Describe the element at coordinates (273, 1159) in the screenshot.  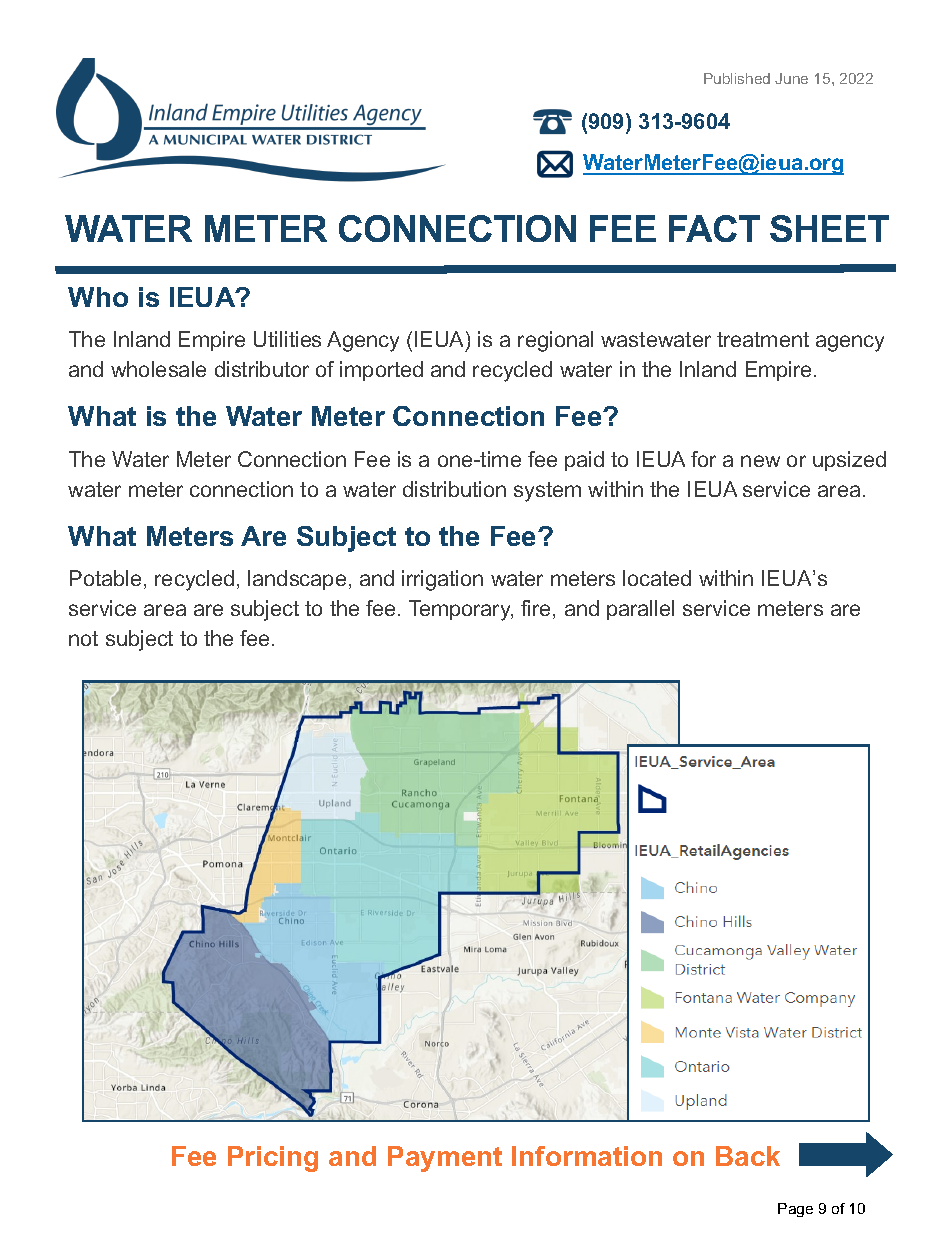
I see `Pricing` at that location.
